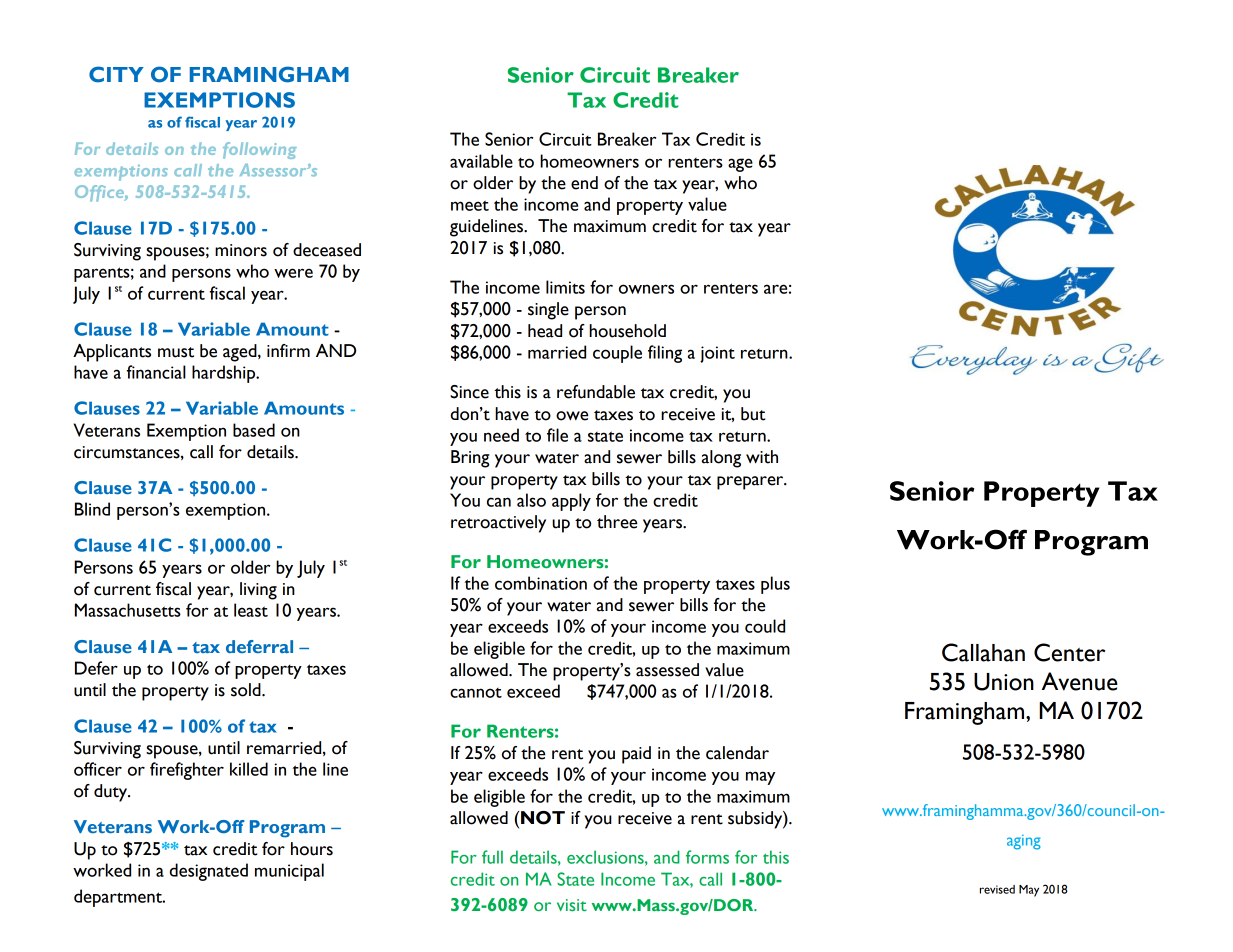 This screenshot has width=1233, height=952. What do you see at coordinates (116, 74) in the screenshot?
I see `CITY` at bounding box center [116, 74].
